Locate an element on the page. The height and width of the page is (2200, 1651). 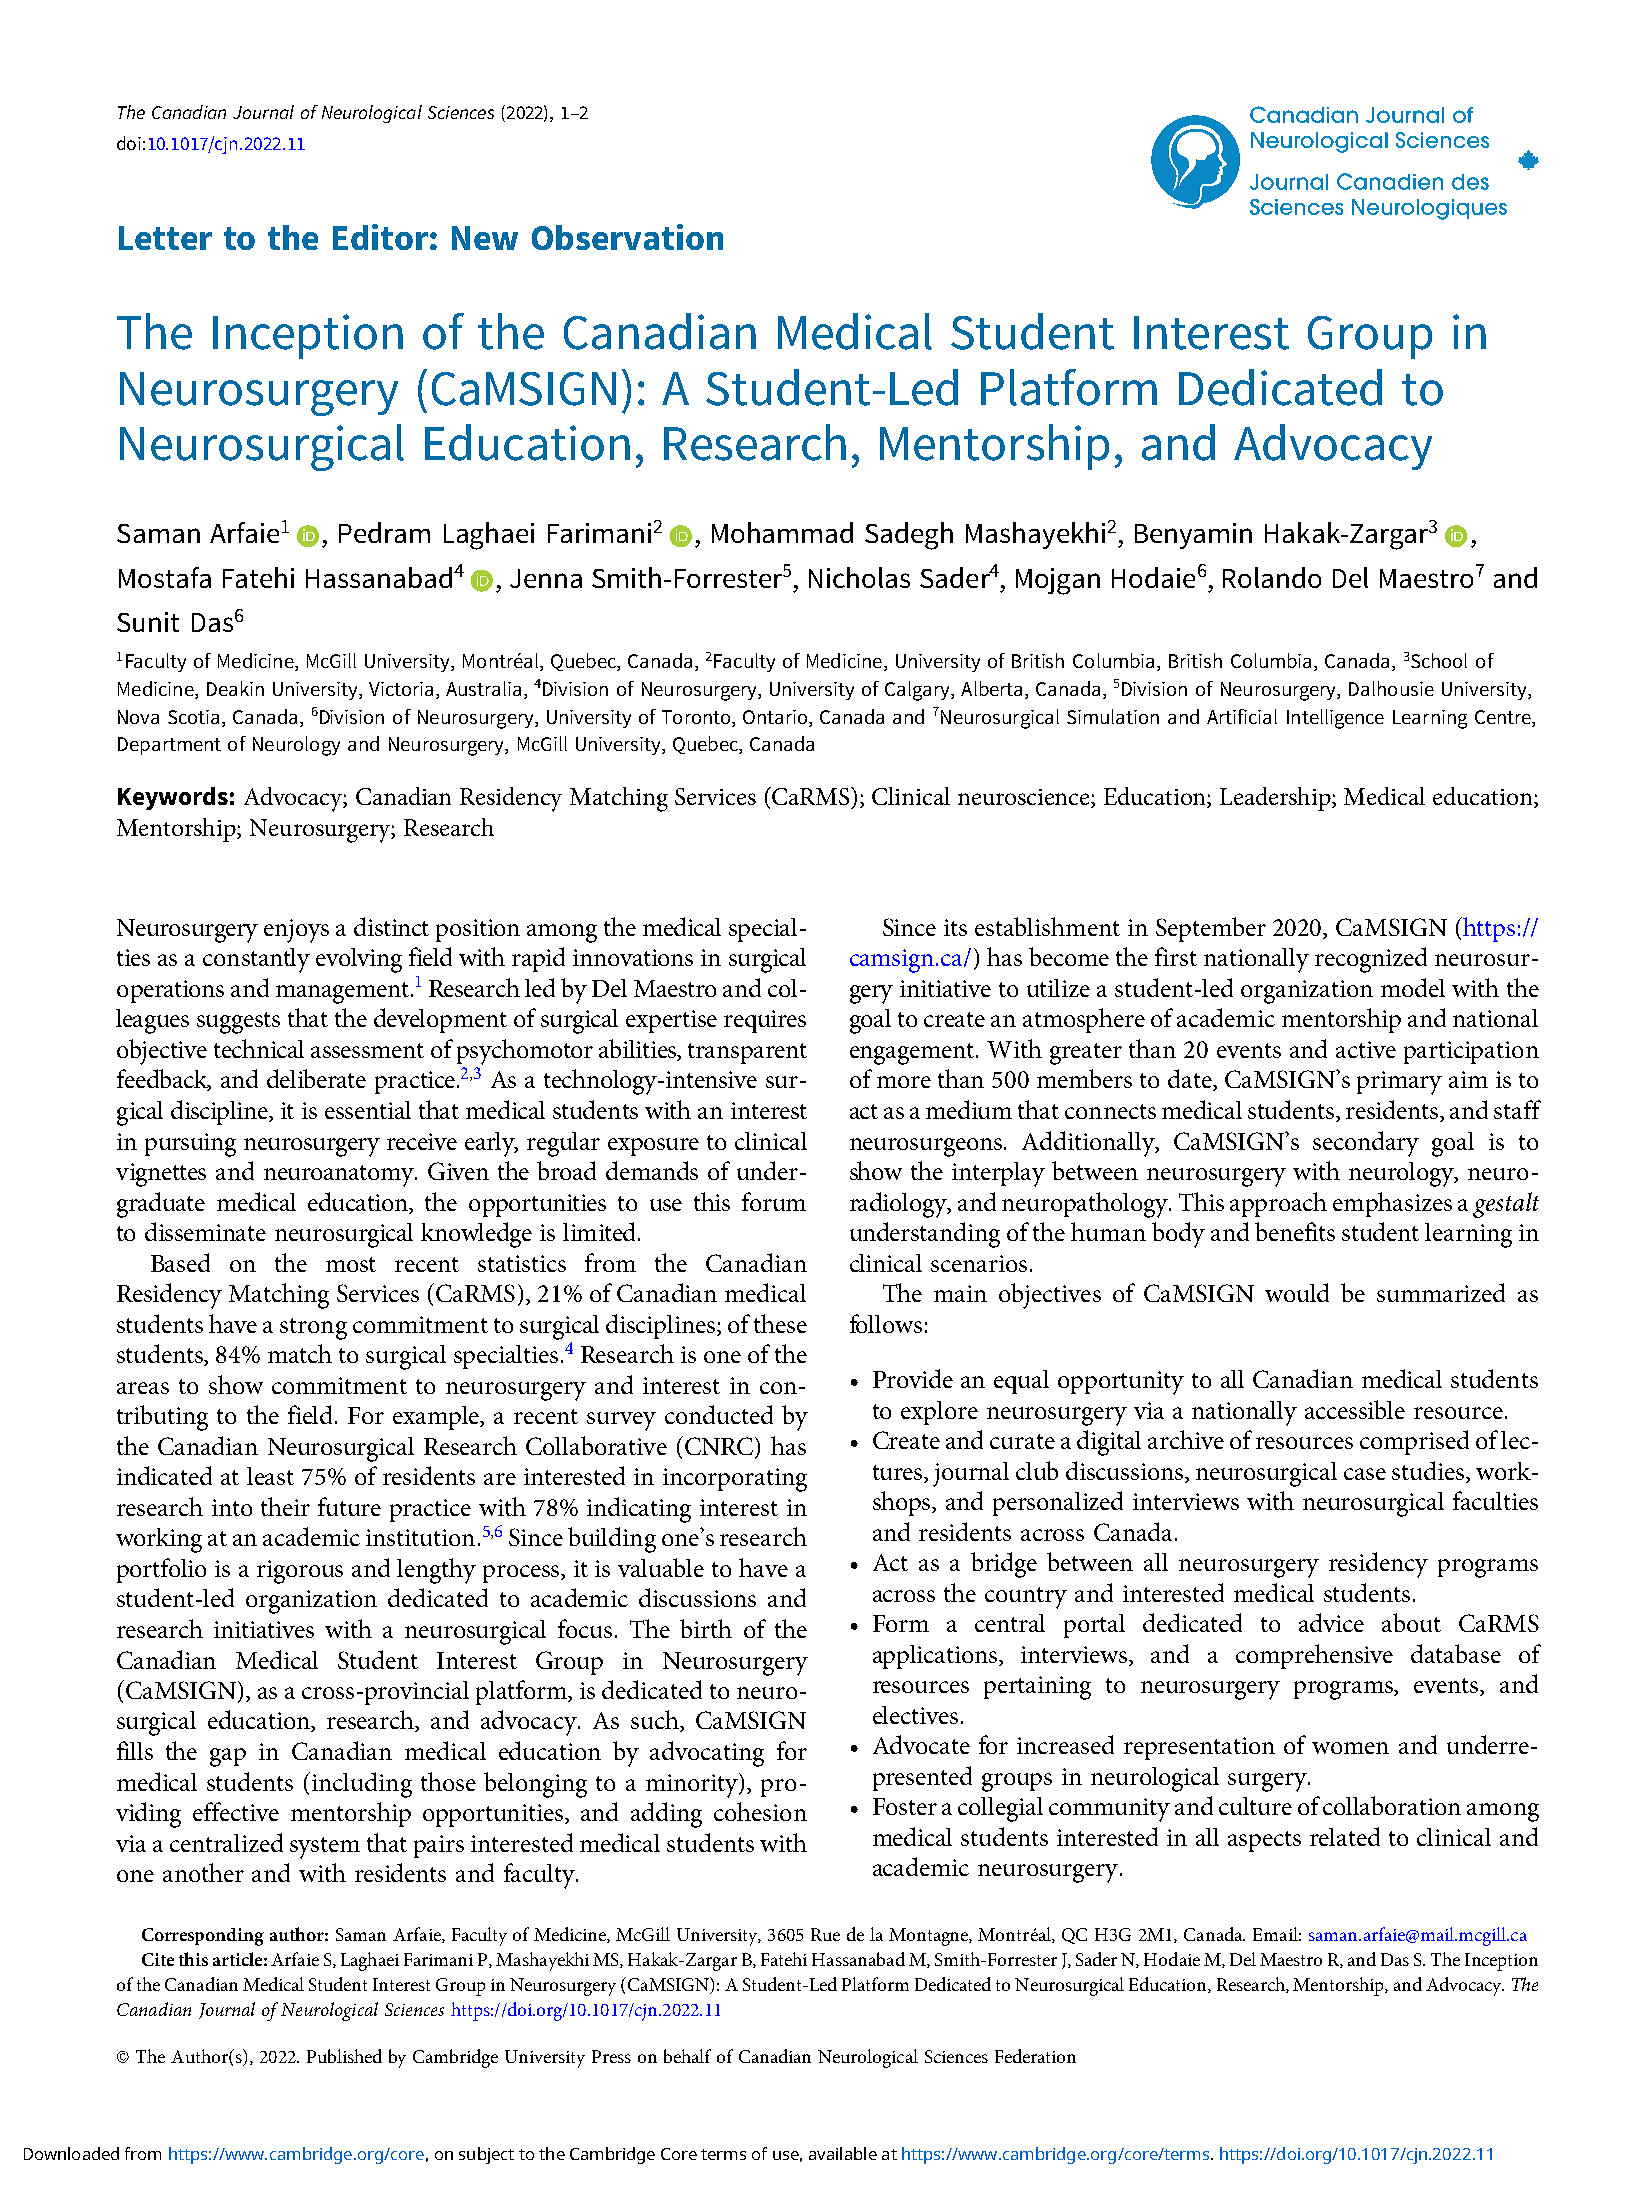
Published is located at coordinates (344, 2056).
